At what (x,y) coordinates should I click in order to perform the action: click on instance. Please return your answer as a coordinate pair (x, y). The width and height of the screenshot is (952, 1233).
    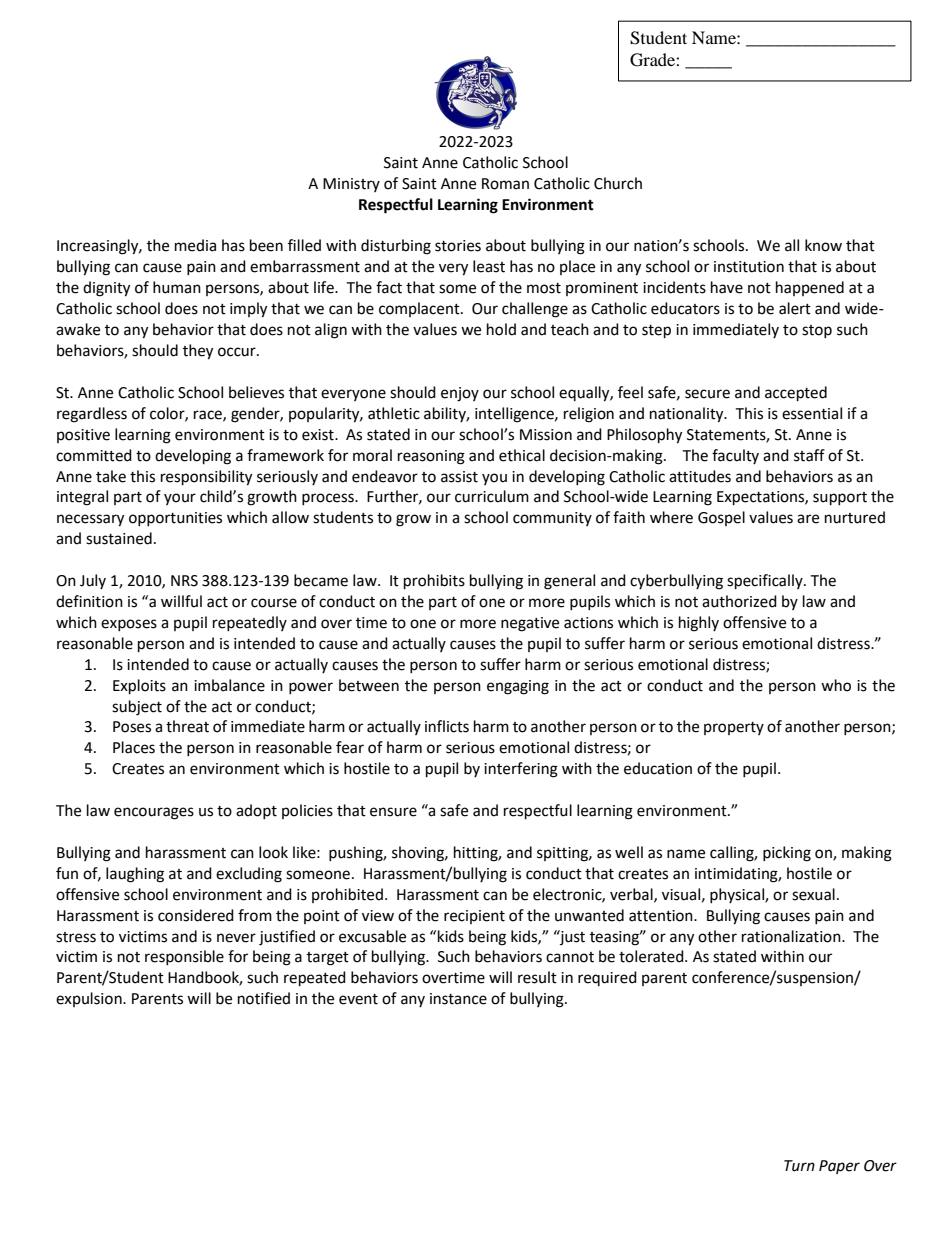
    Looking at the image, I should click on (458, 999).
